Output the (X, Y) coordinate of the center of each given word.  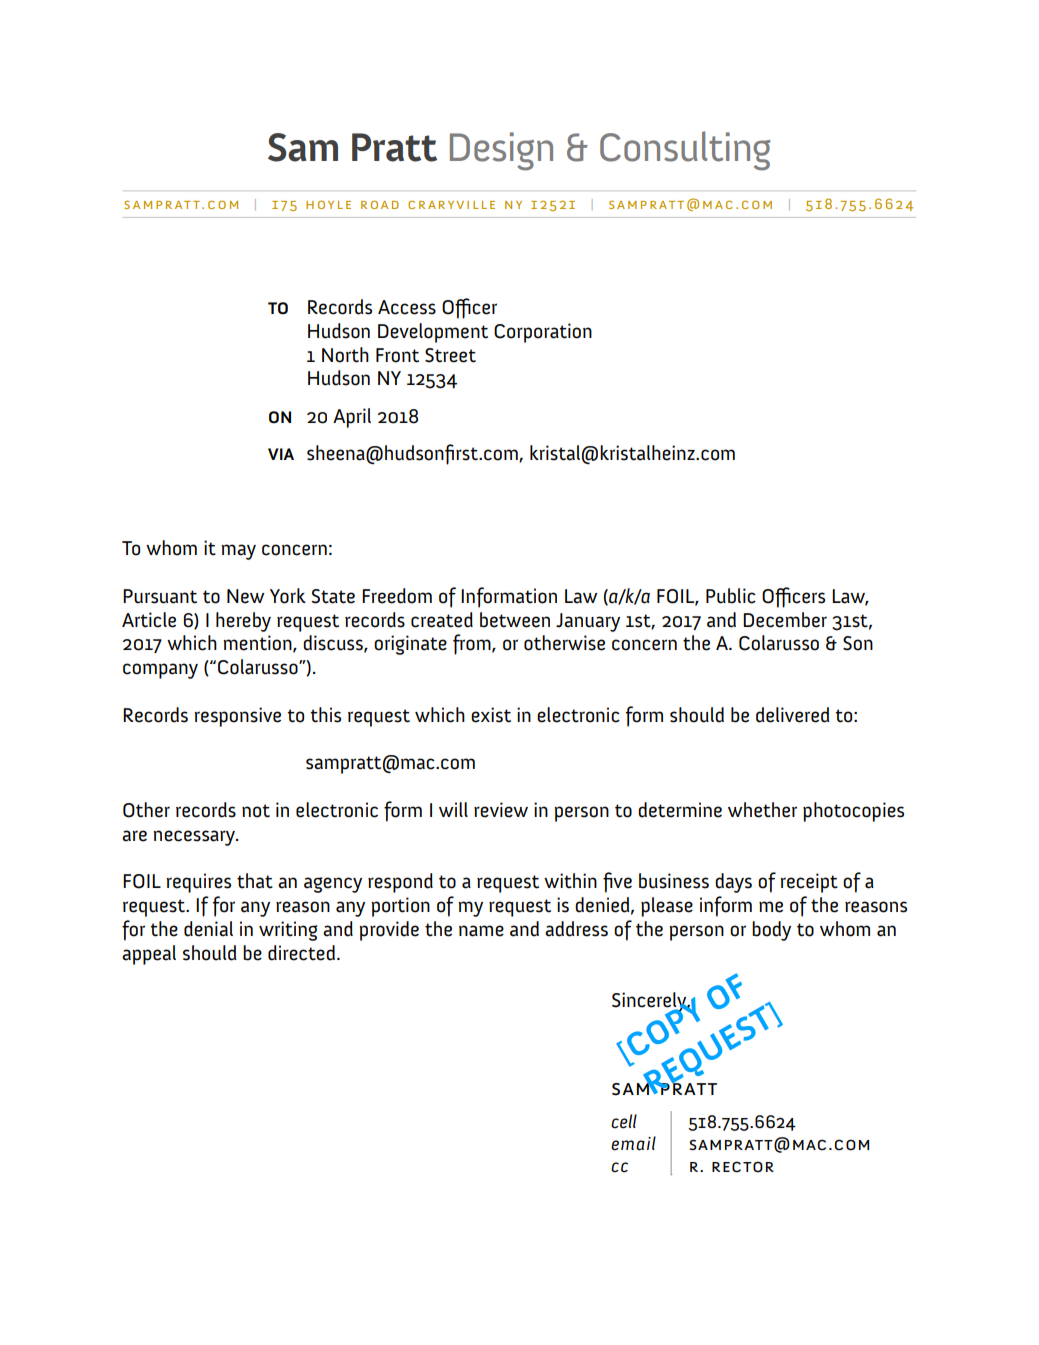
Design (501, 151)
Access (407, 307)
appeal (149, 955)
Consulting (685, 151)
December (785, 620)
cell (624, 1121)
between (515, 620)
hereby (243, 622)
